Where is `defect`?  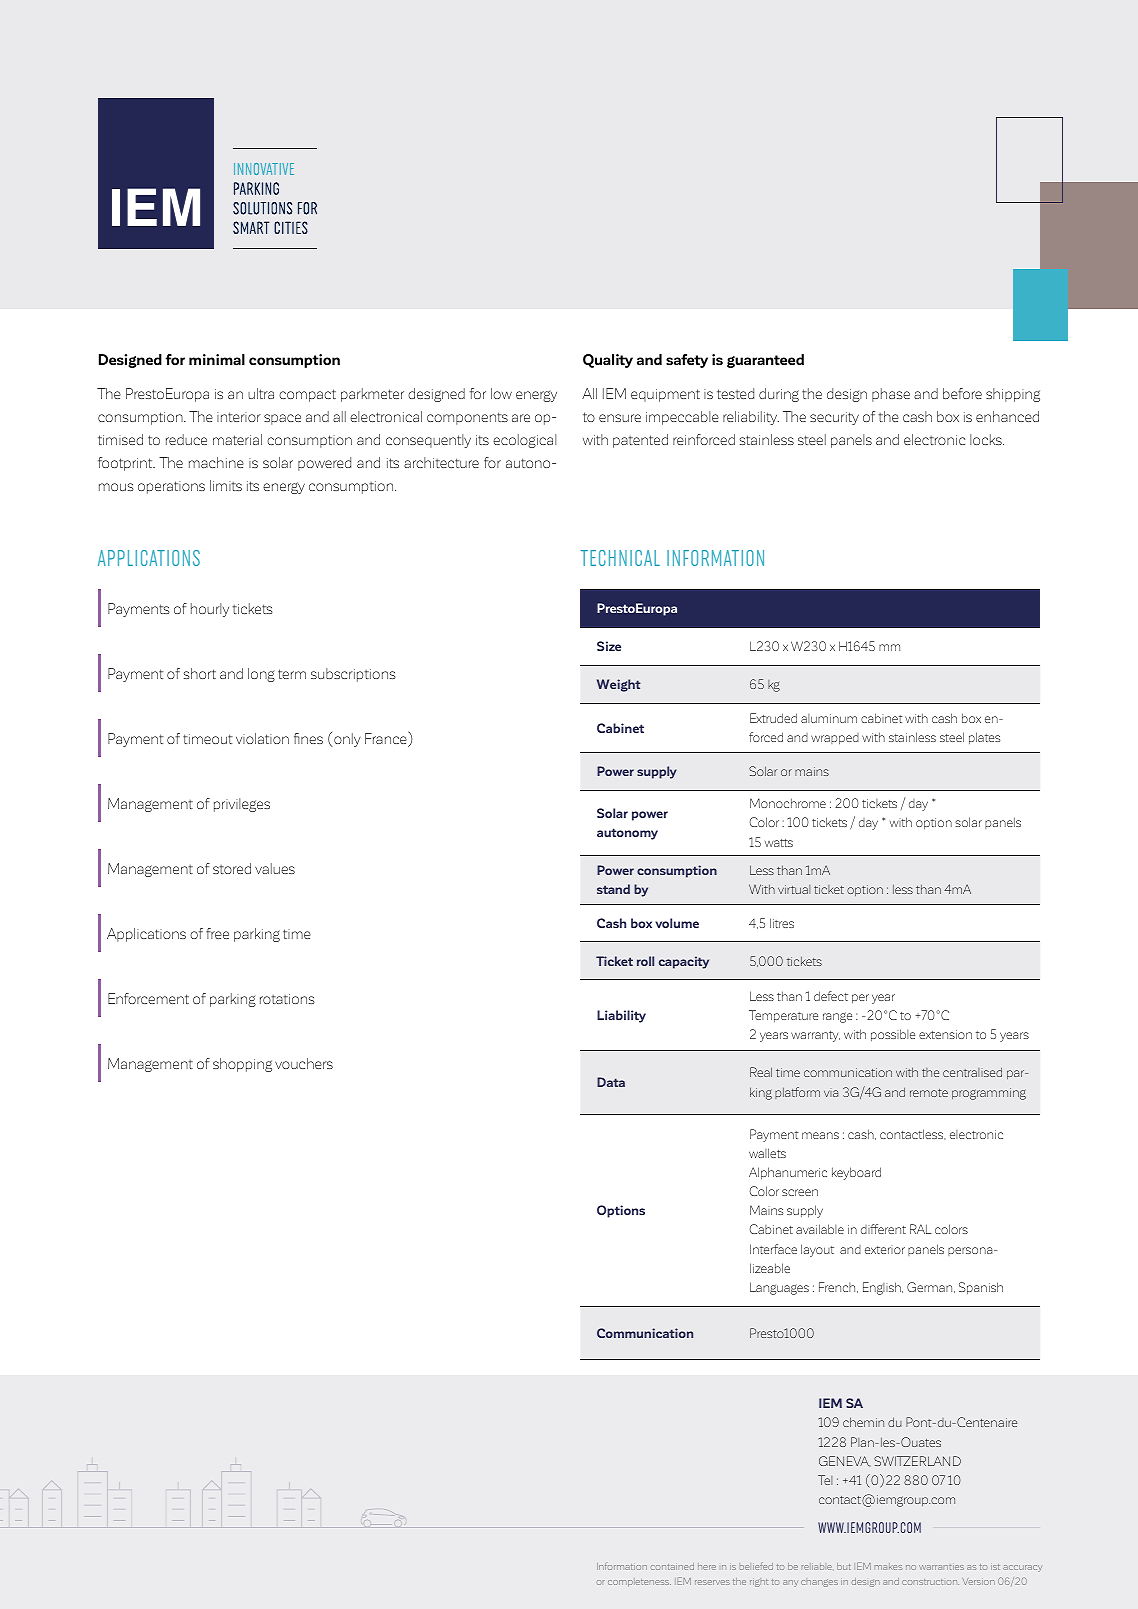
defect is located at coordinates (831, 996).
